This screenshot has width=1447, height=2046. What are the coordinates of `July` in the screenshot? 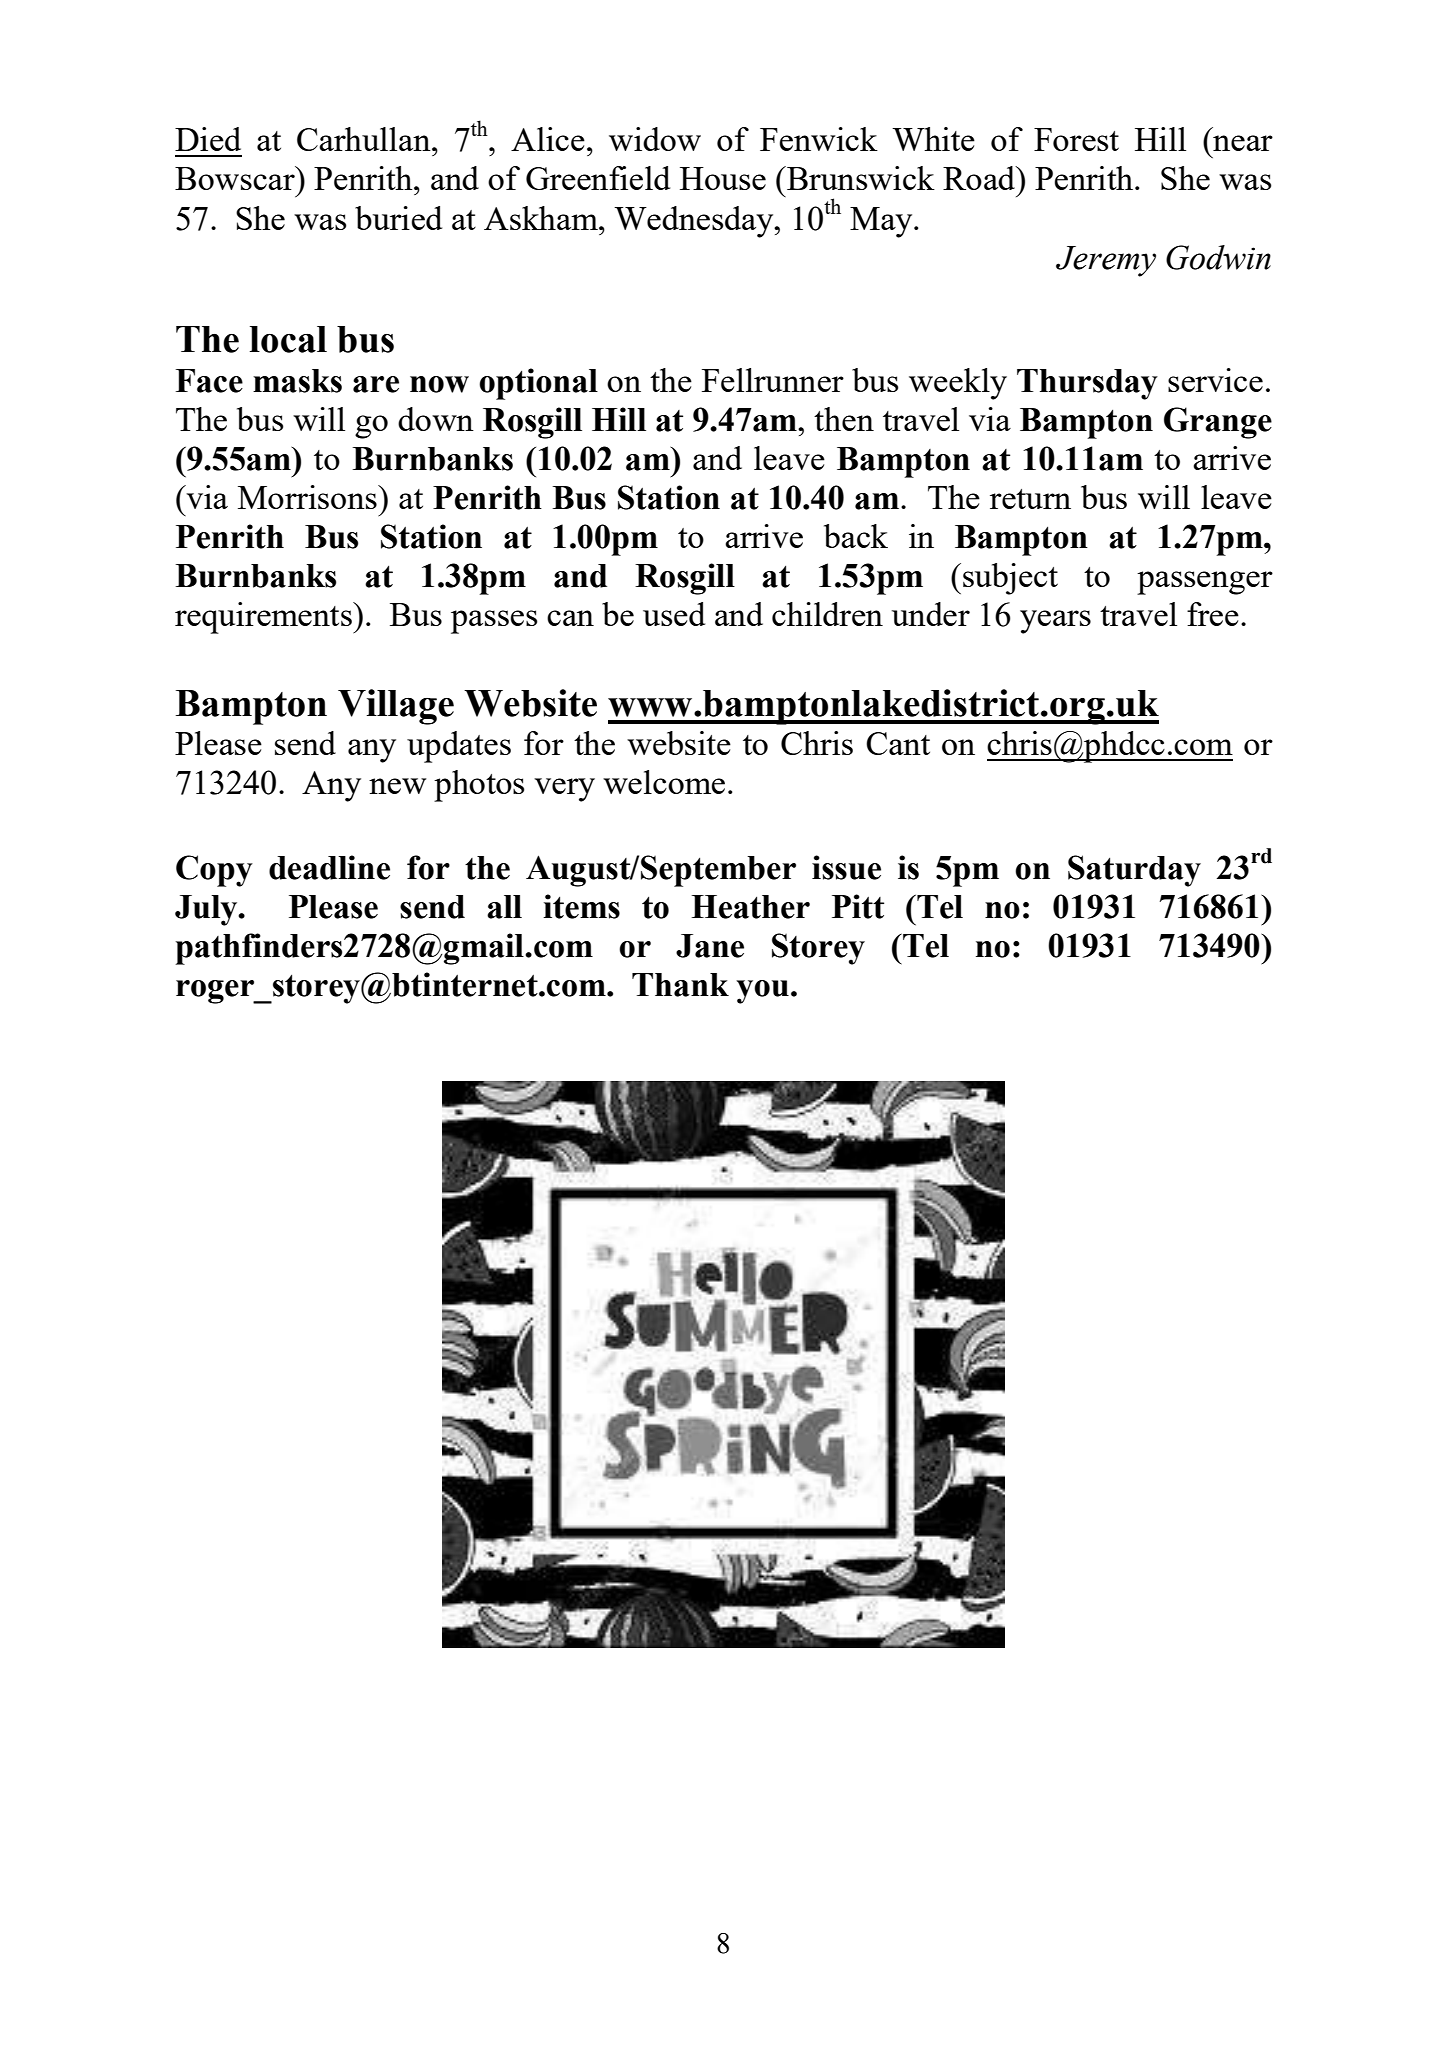 It's located at (207, 910).
